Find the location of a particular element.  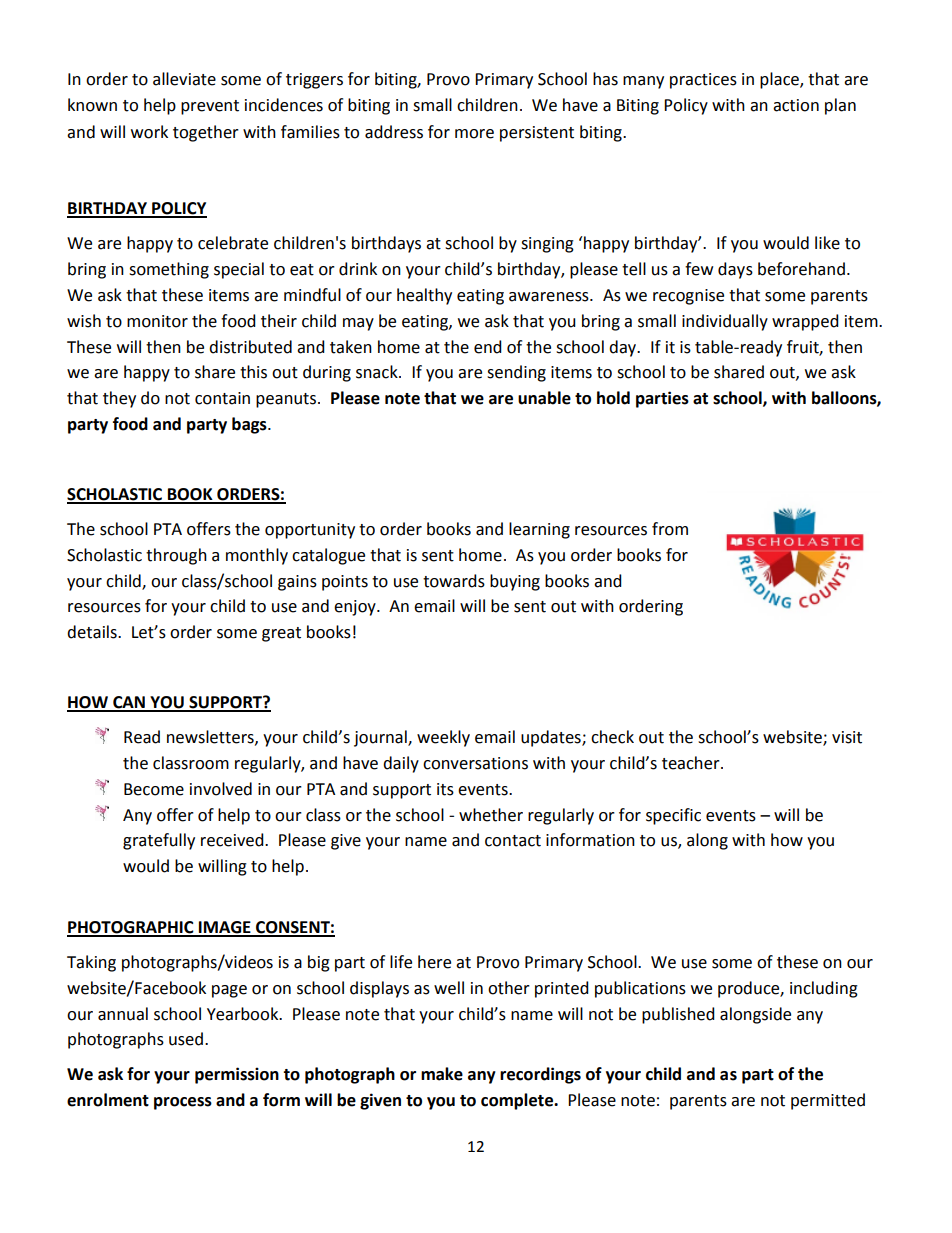

towards is located at coordinates (454, 581).
